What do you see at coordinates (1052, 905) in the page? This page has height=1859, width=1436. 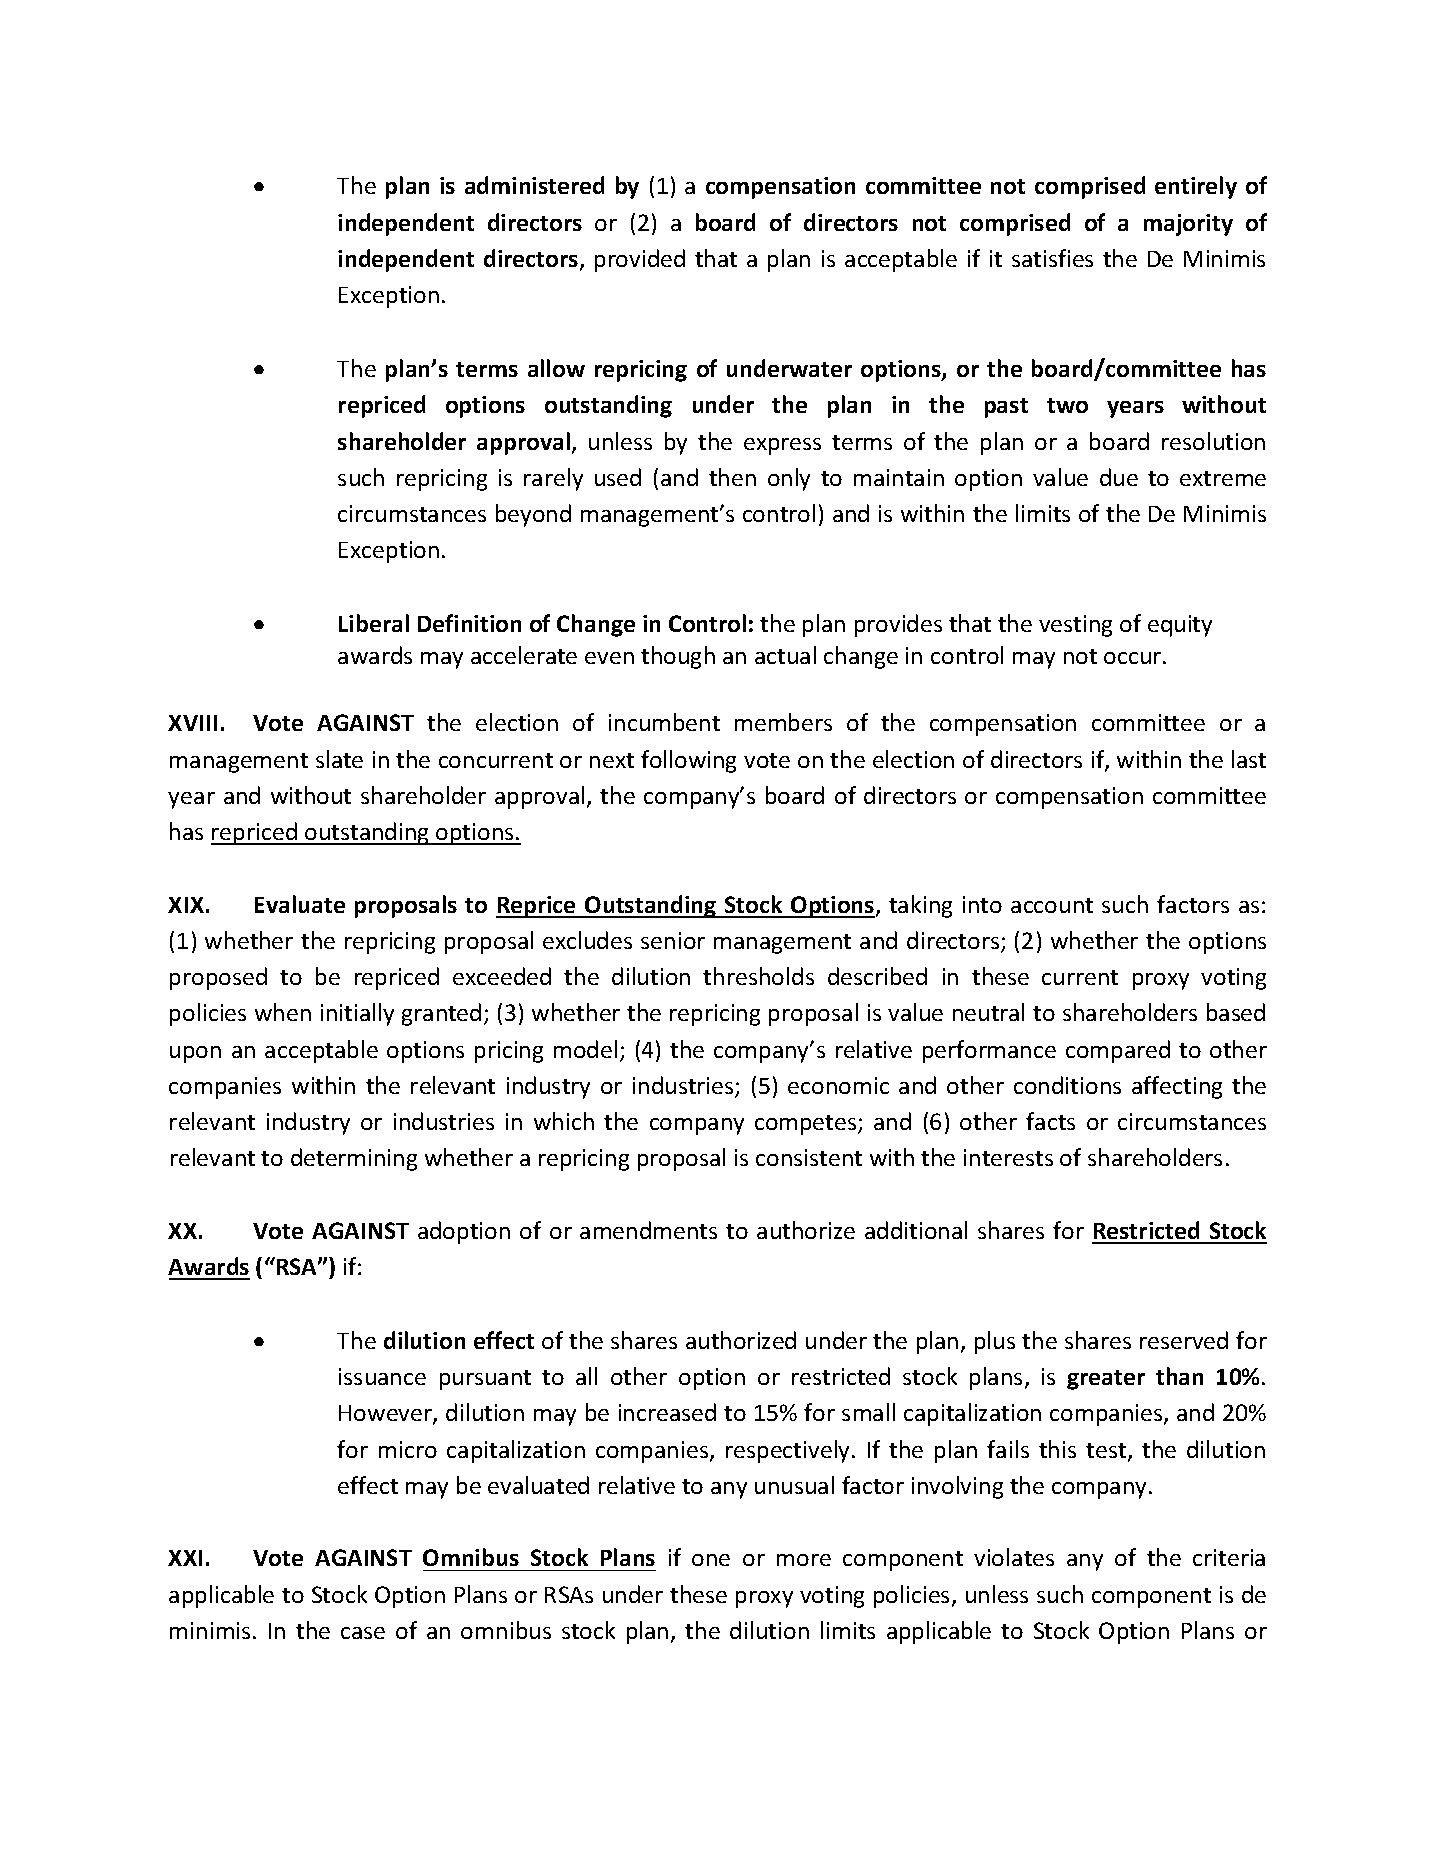 I see `account` at bounding box center [1052, 905].
